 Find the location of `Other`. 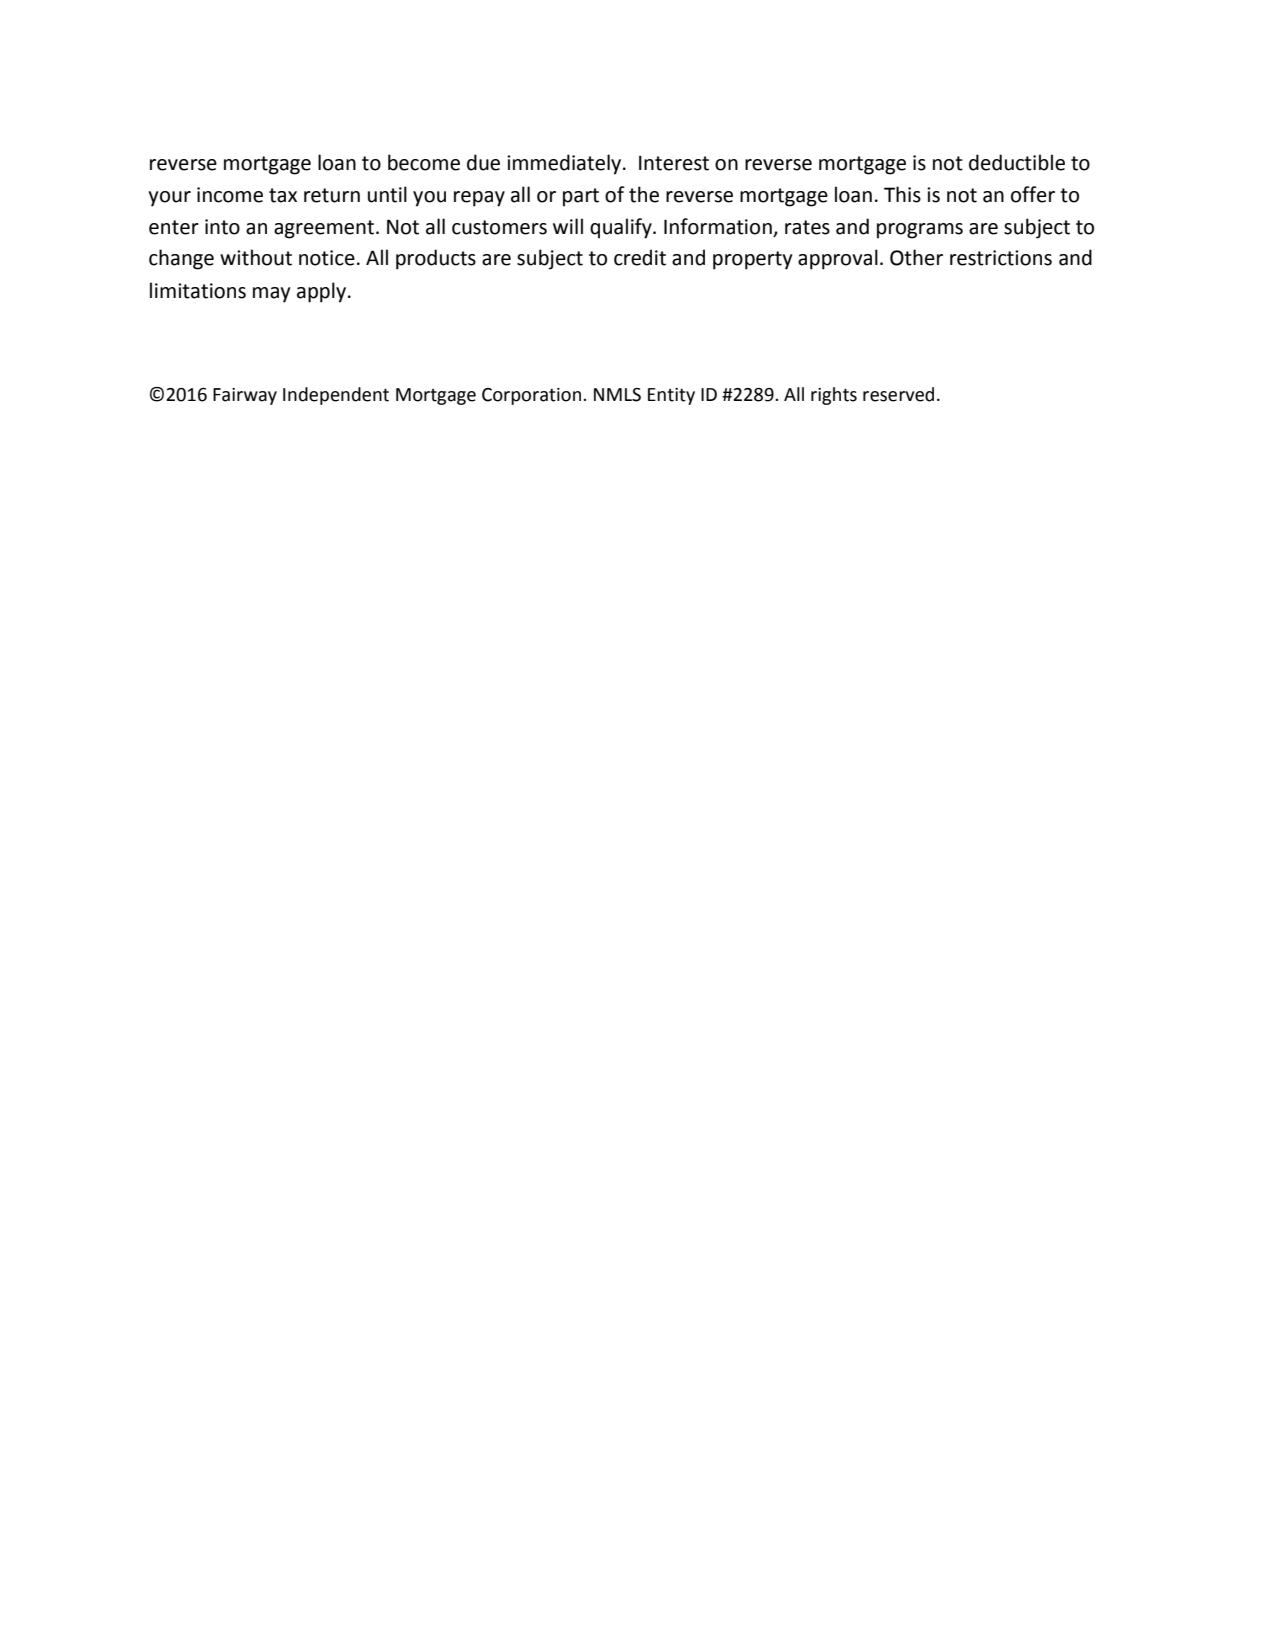

Other is located at coordinates (916, 257).
